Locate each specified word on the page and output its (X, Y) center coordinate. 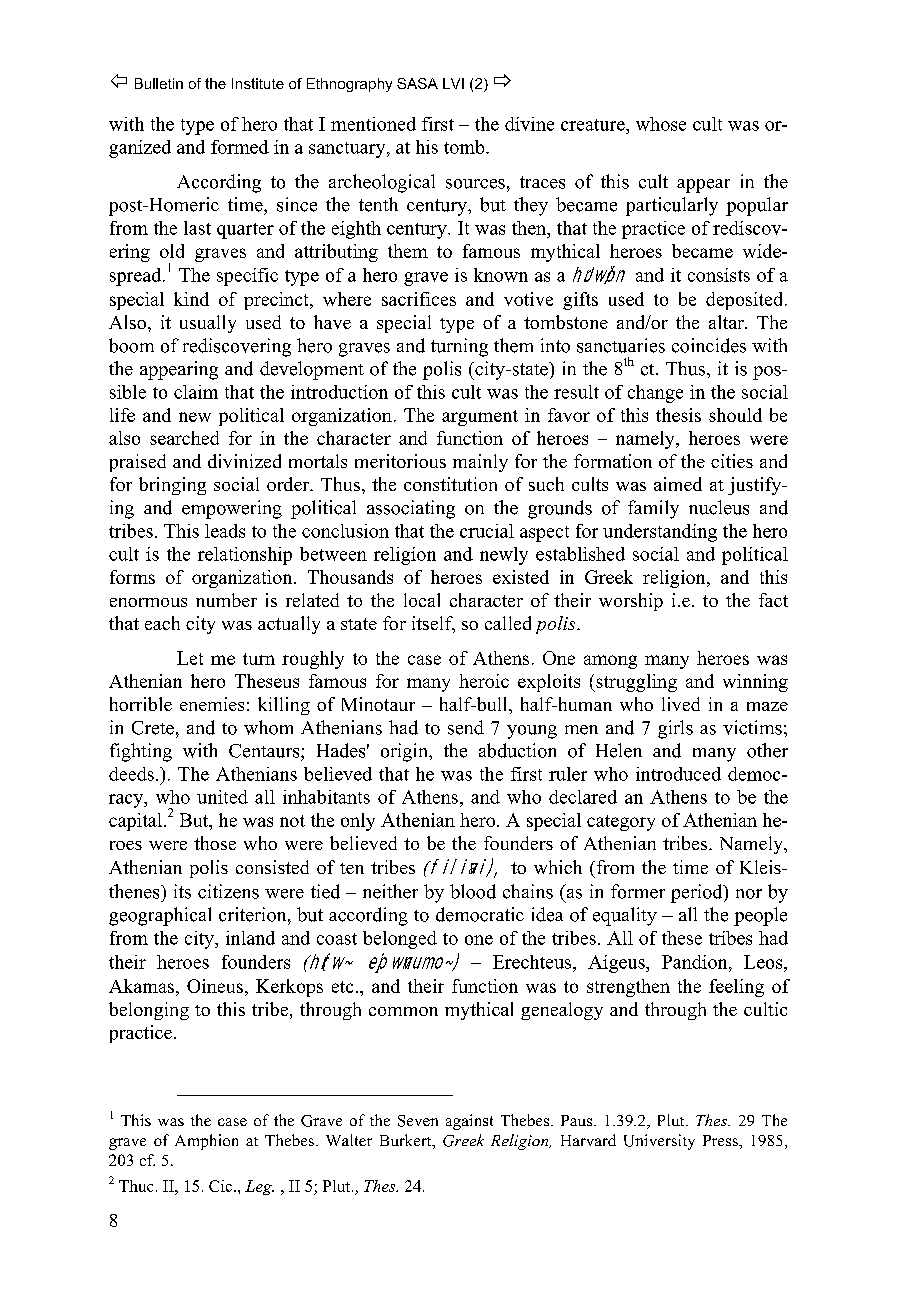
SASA (417, 83)
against (469, 1122)
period (698, 893)
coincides (709, 345)
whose (661, 124)
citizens (228, 891)
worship (631, 602)
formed (240, 147)
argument (480, 418)
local (422, 600)
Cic (222, 1186)
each (162, 623)
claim (196, 392)
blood (473, 891)
